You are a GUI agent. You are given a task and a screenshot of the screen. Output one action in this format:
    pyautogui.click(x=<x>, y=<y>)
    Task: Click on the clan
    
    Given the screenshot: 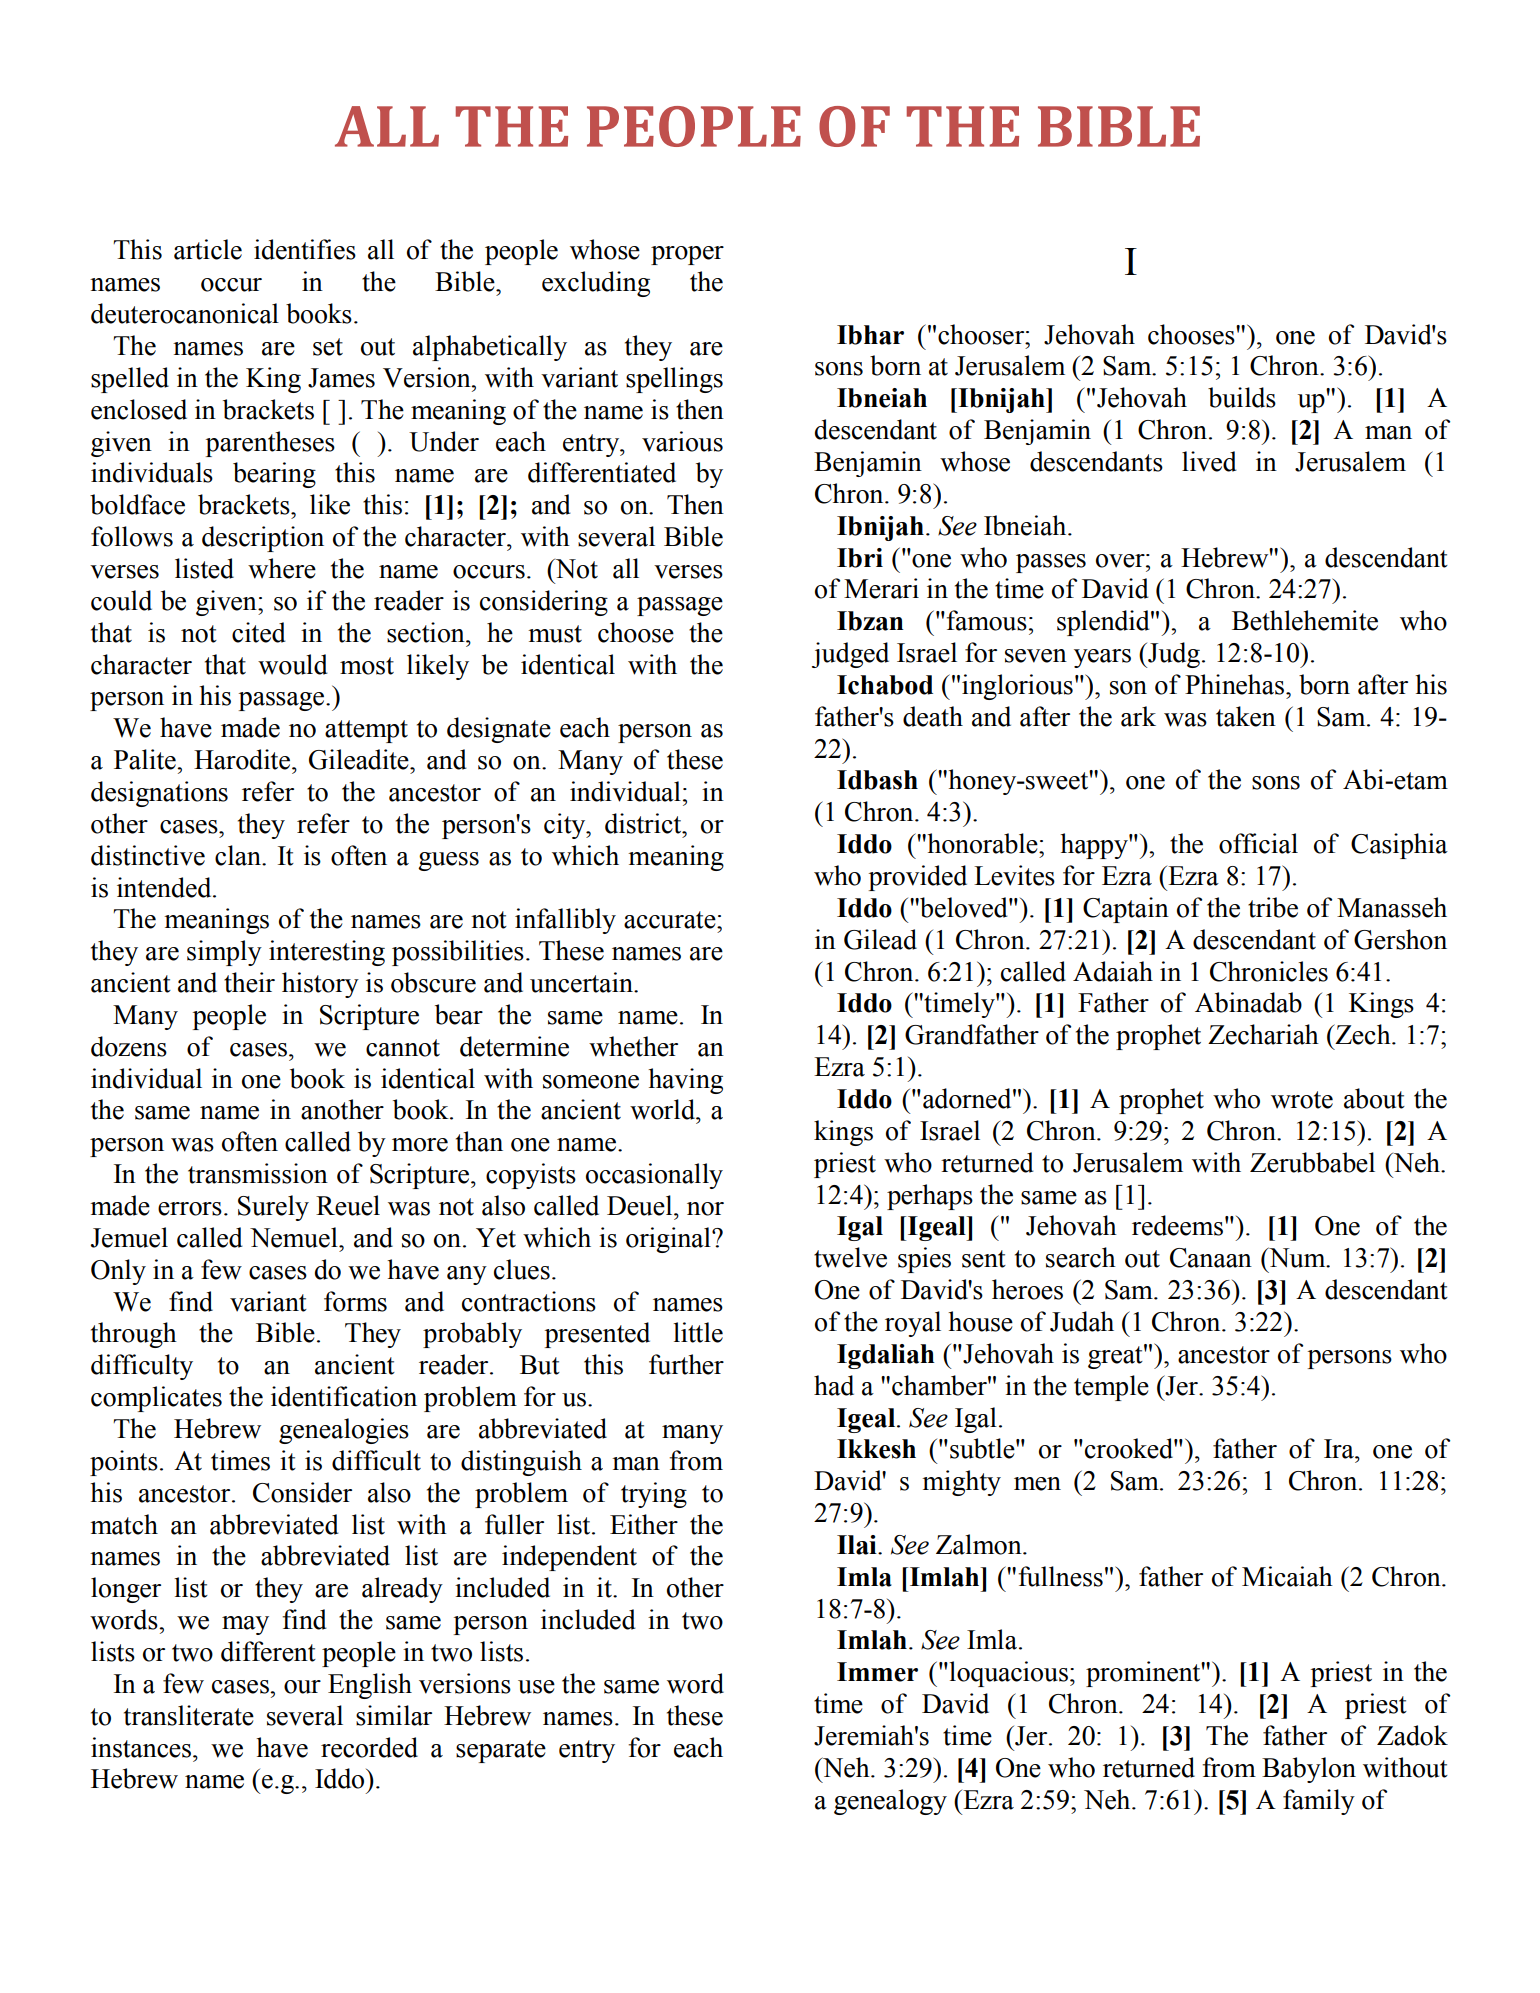 What is the action you would take?
    pyautogui.click(x=239, y=855)
